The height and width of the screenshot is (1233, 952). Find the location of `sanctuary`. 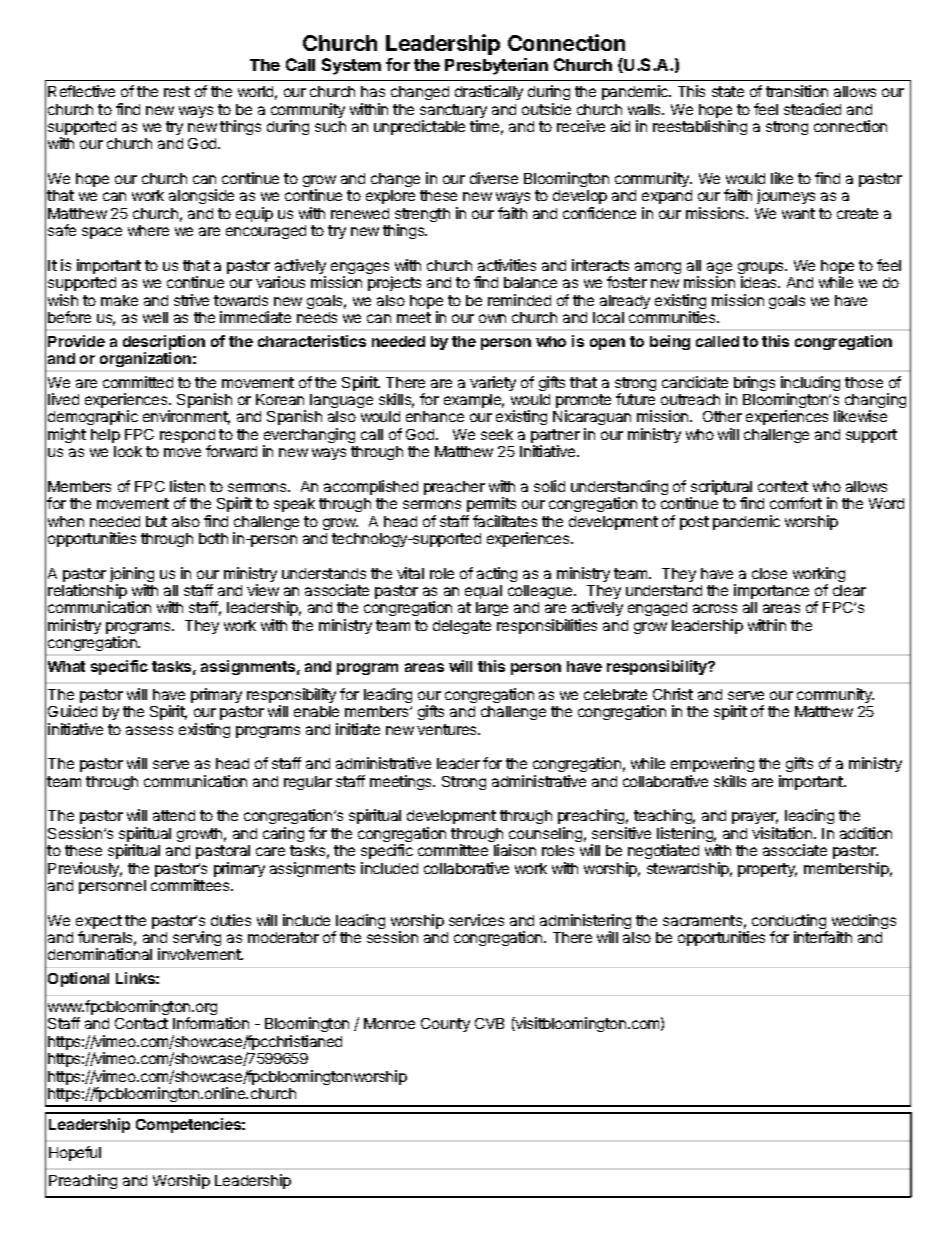

sanctuary is located at coordinates (453, 112).
